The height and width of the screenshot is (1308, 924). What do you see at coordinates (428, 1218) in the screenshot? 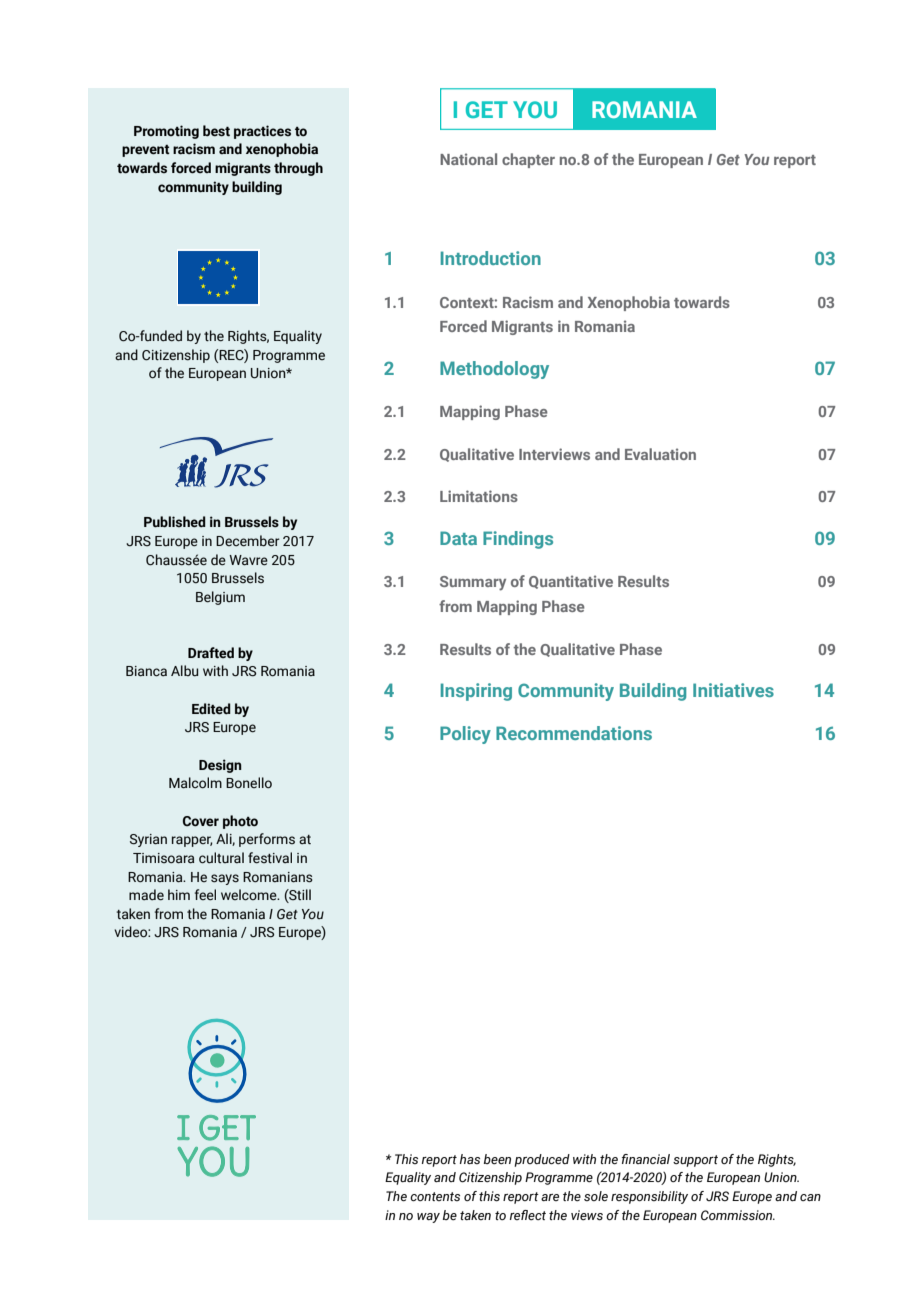
I see `way` at bounding box center [428, 1218].
